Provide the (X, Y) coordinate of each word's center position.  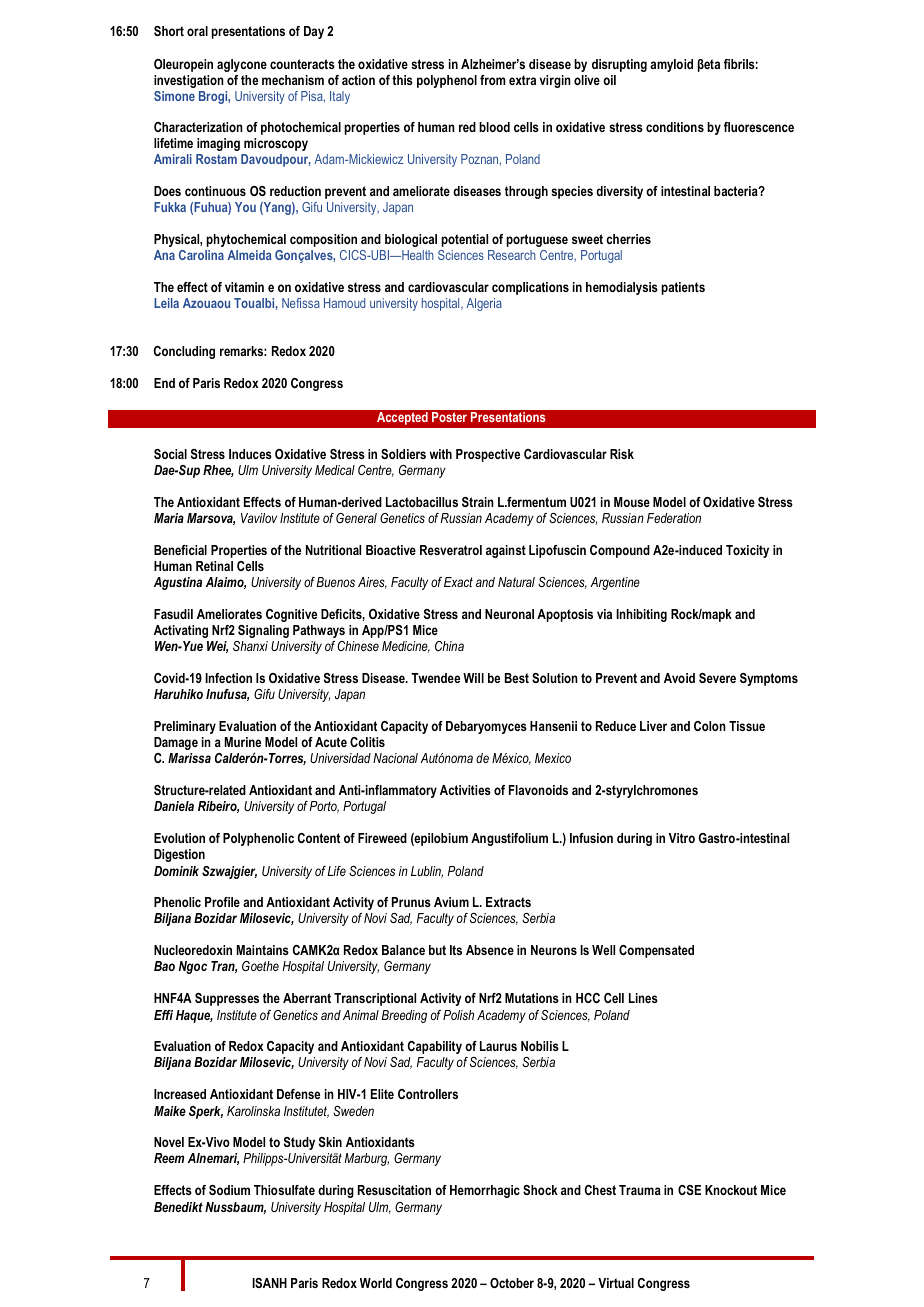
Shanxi (250, 646)
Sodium (229, 1190)
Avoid (679, 678)
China (449, 646)
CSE (689, 1190)
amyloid (671, 65)
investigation (189, 81)
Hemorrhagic (485, 1191)
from (493, 80)
